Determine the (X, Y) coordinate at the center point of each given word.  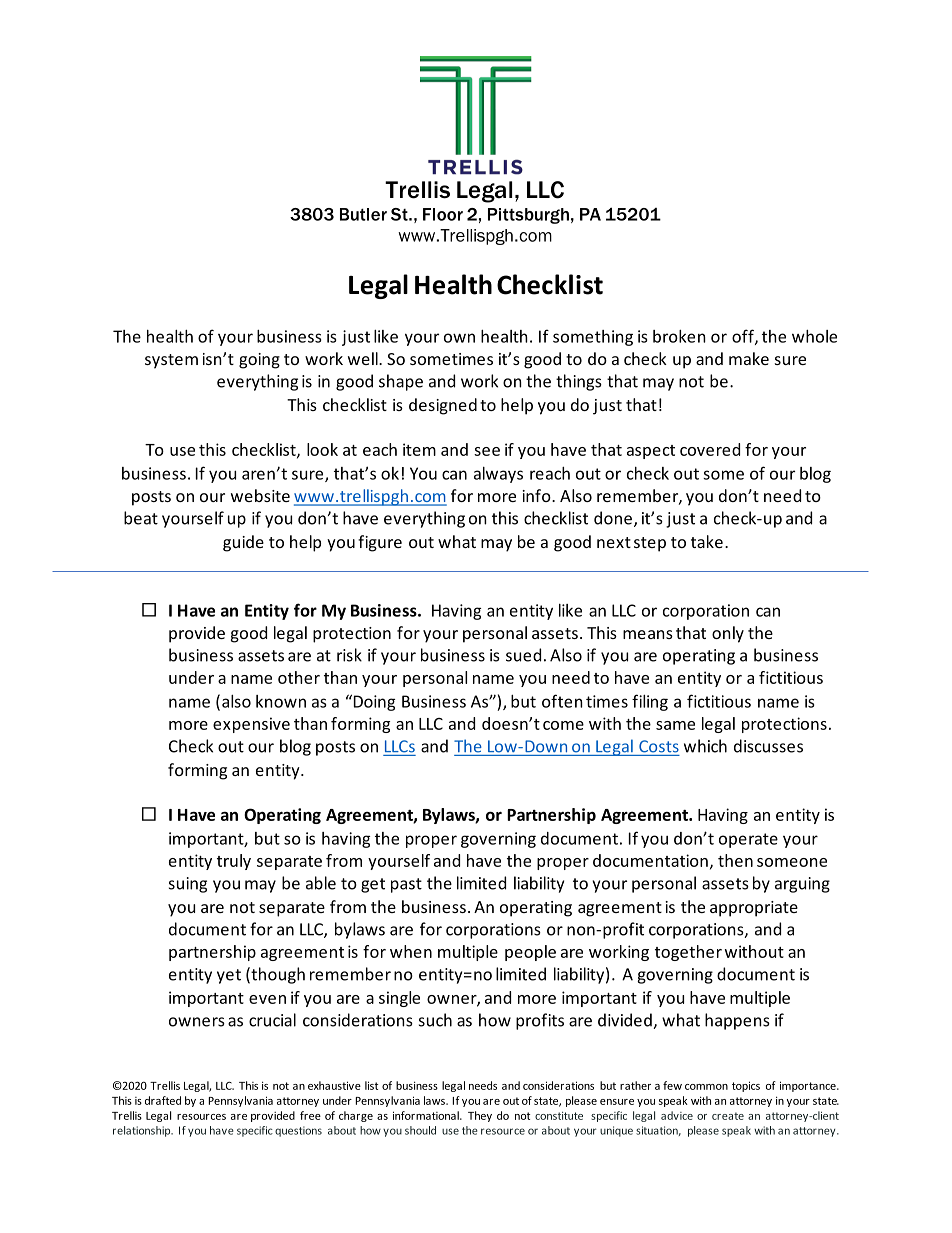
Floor (443, 214)
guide (243, 543)
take (707, 541)
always (498, 475)
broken (679, 336)
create (728, 1116)
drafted (163, 1100)
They (480, 1116)
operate (748, 840)
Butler (363, 214)
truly (234, 862)
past (406, 885)
